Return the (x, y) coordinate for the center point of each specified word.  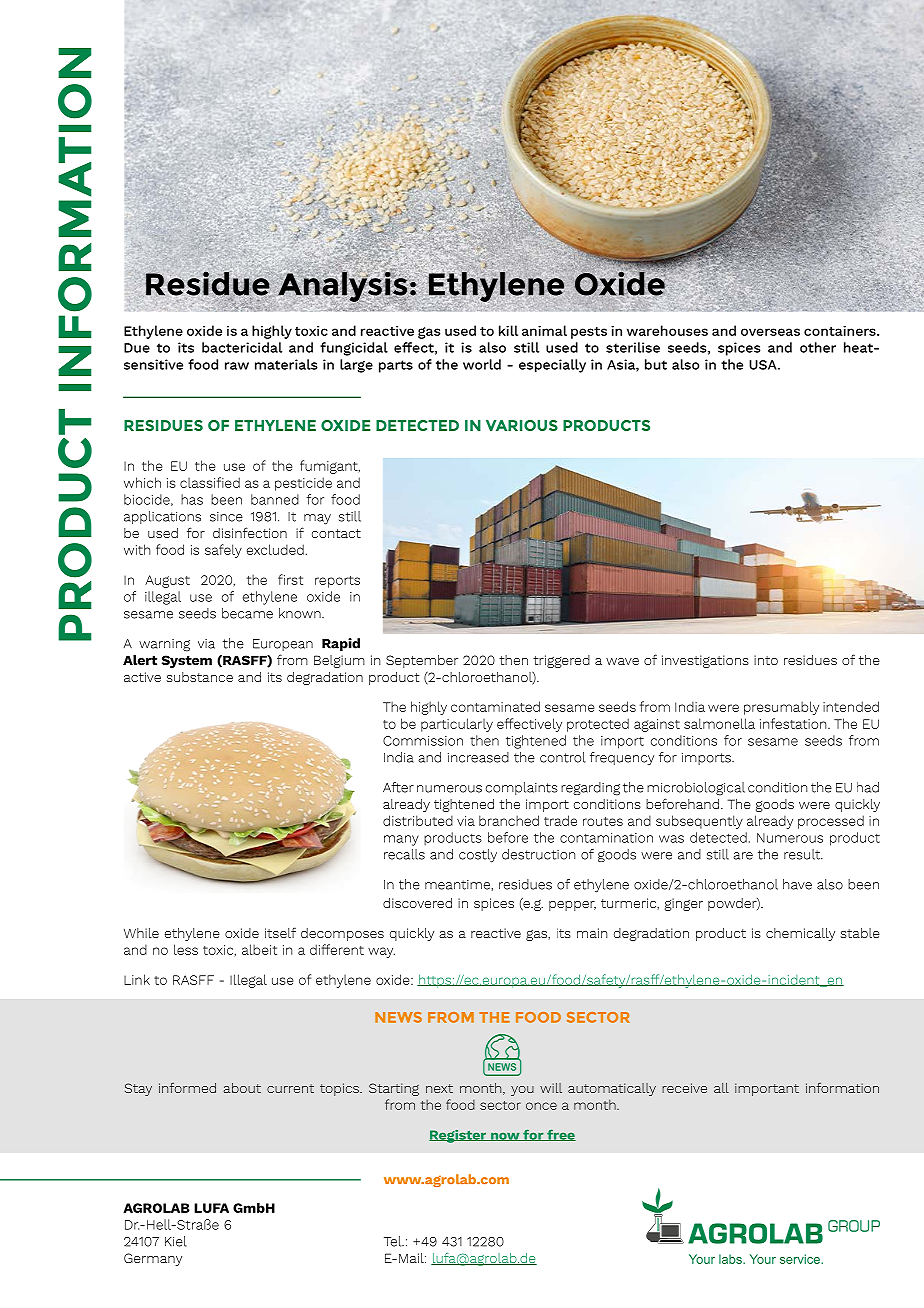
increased (478, 757)
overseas (770, 332)
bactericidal (242, 347)
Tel (394, 1241)
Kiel (176, 1241)
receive (684, 1088)
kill (508, 330)
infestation (794, 723)
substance (200, 677)
